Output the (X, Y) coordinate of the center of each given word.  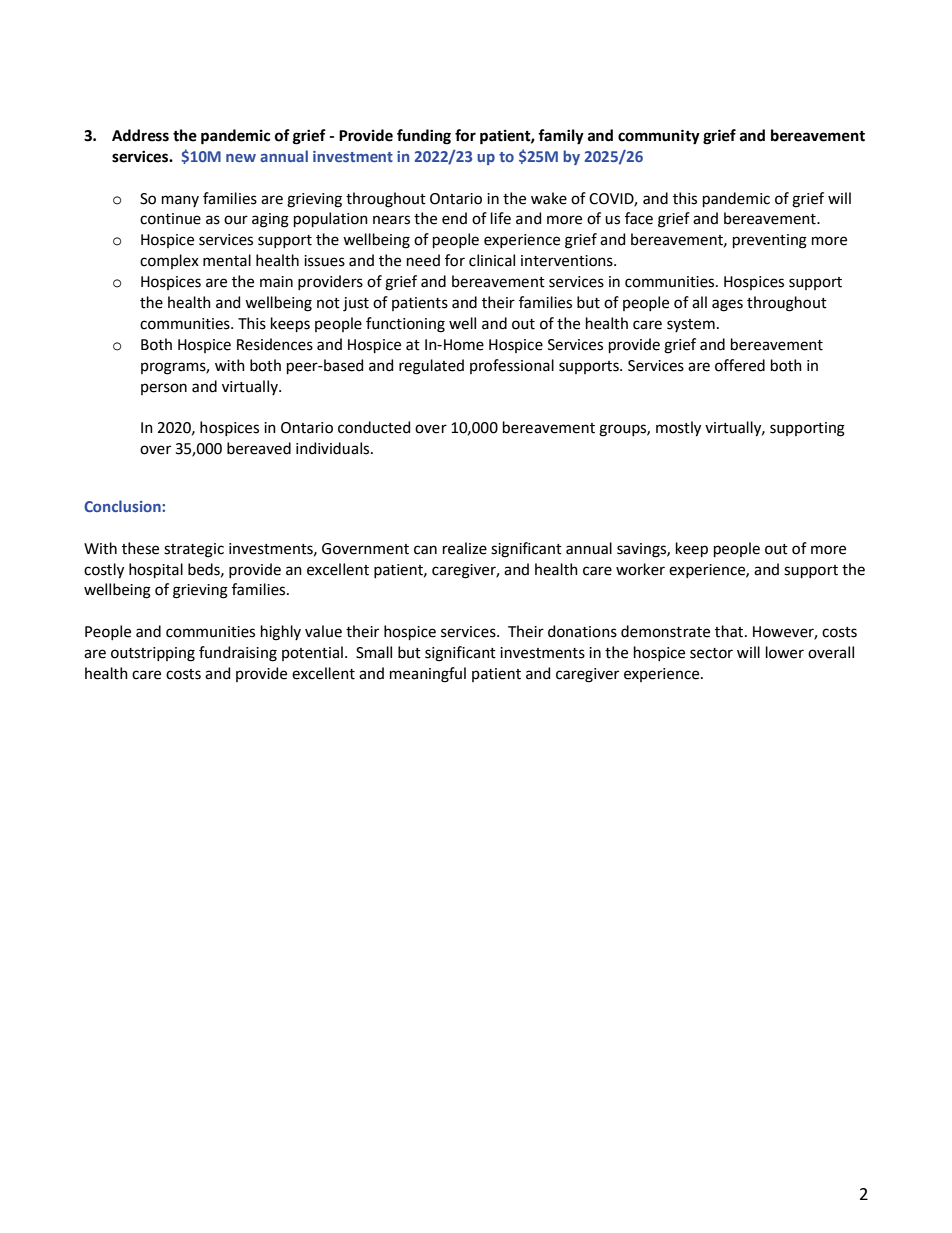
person (164, 389)
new (241, 158)
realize (465, 548)
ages (727, 305)
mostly (678, 429)
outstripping (153, 654)
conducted (374, 427)
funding (424, 137)
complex (169, 261)
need (423, 260)
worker (640, 569)
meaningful (428, 675)
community (659, 137)
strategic (194, 550)
